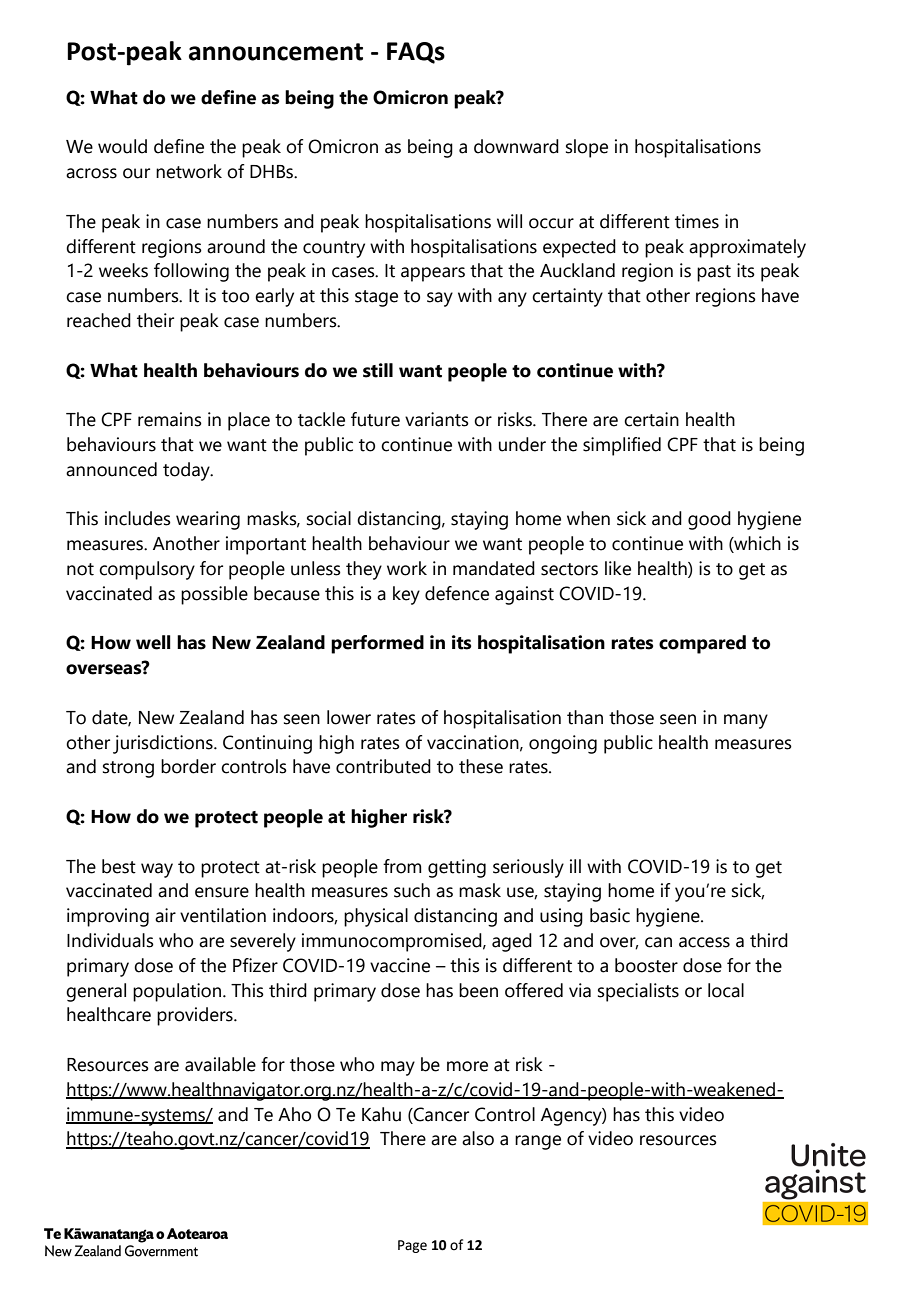  I want to click on downward, so click(516, 146).
